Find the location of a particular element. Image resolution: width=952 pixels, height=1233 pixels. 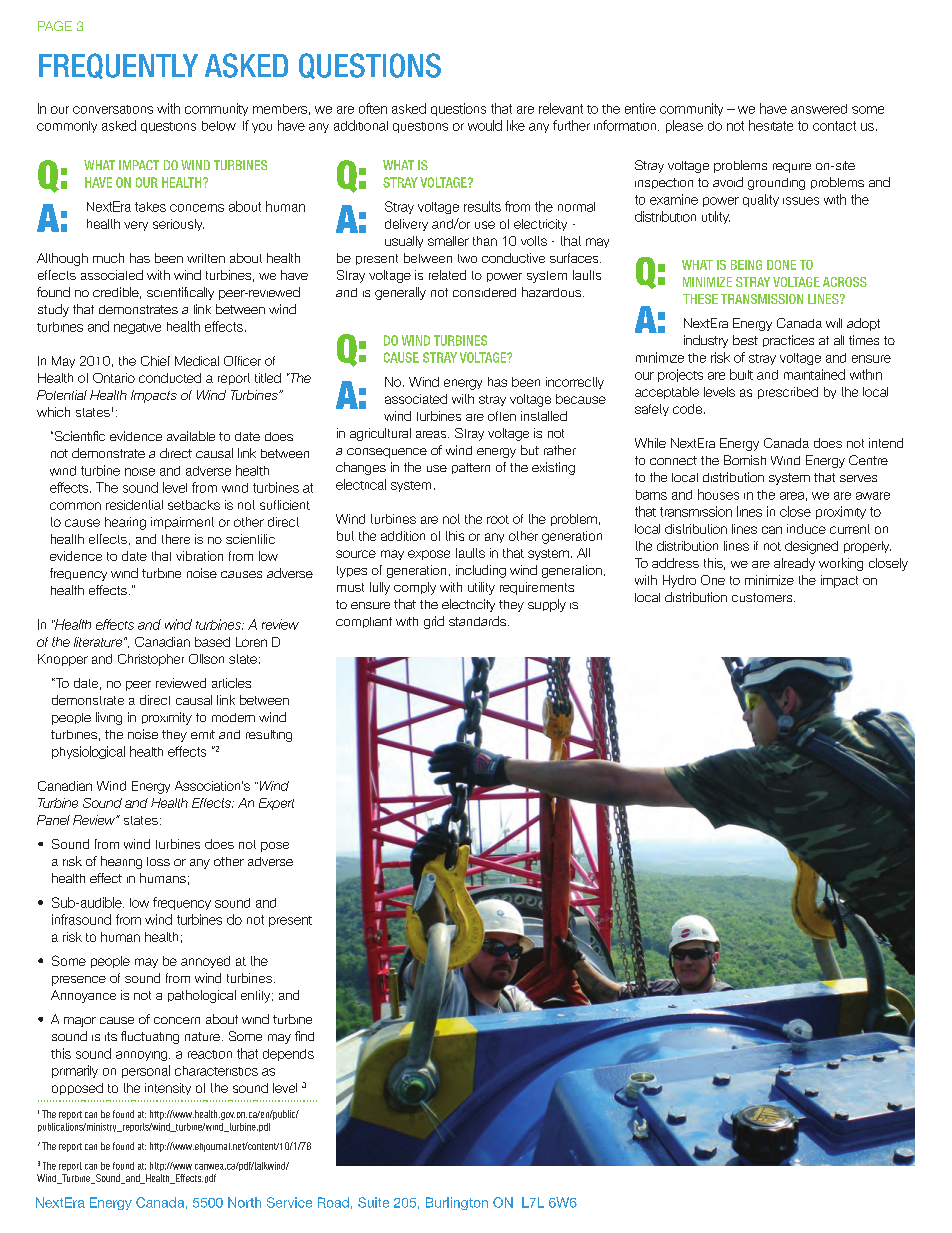

pattern is located at coordinates (471, 468).
